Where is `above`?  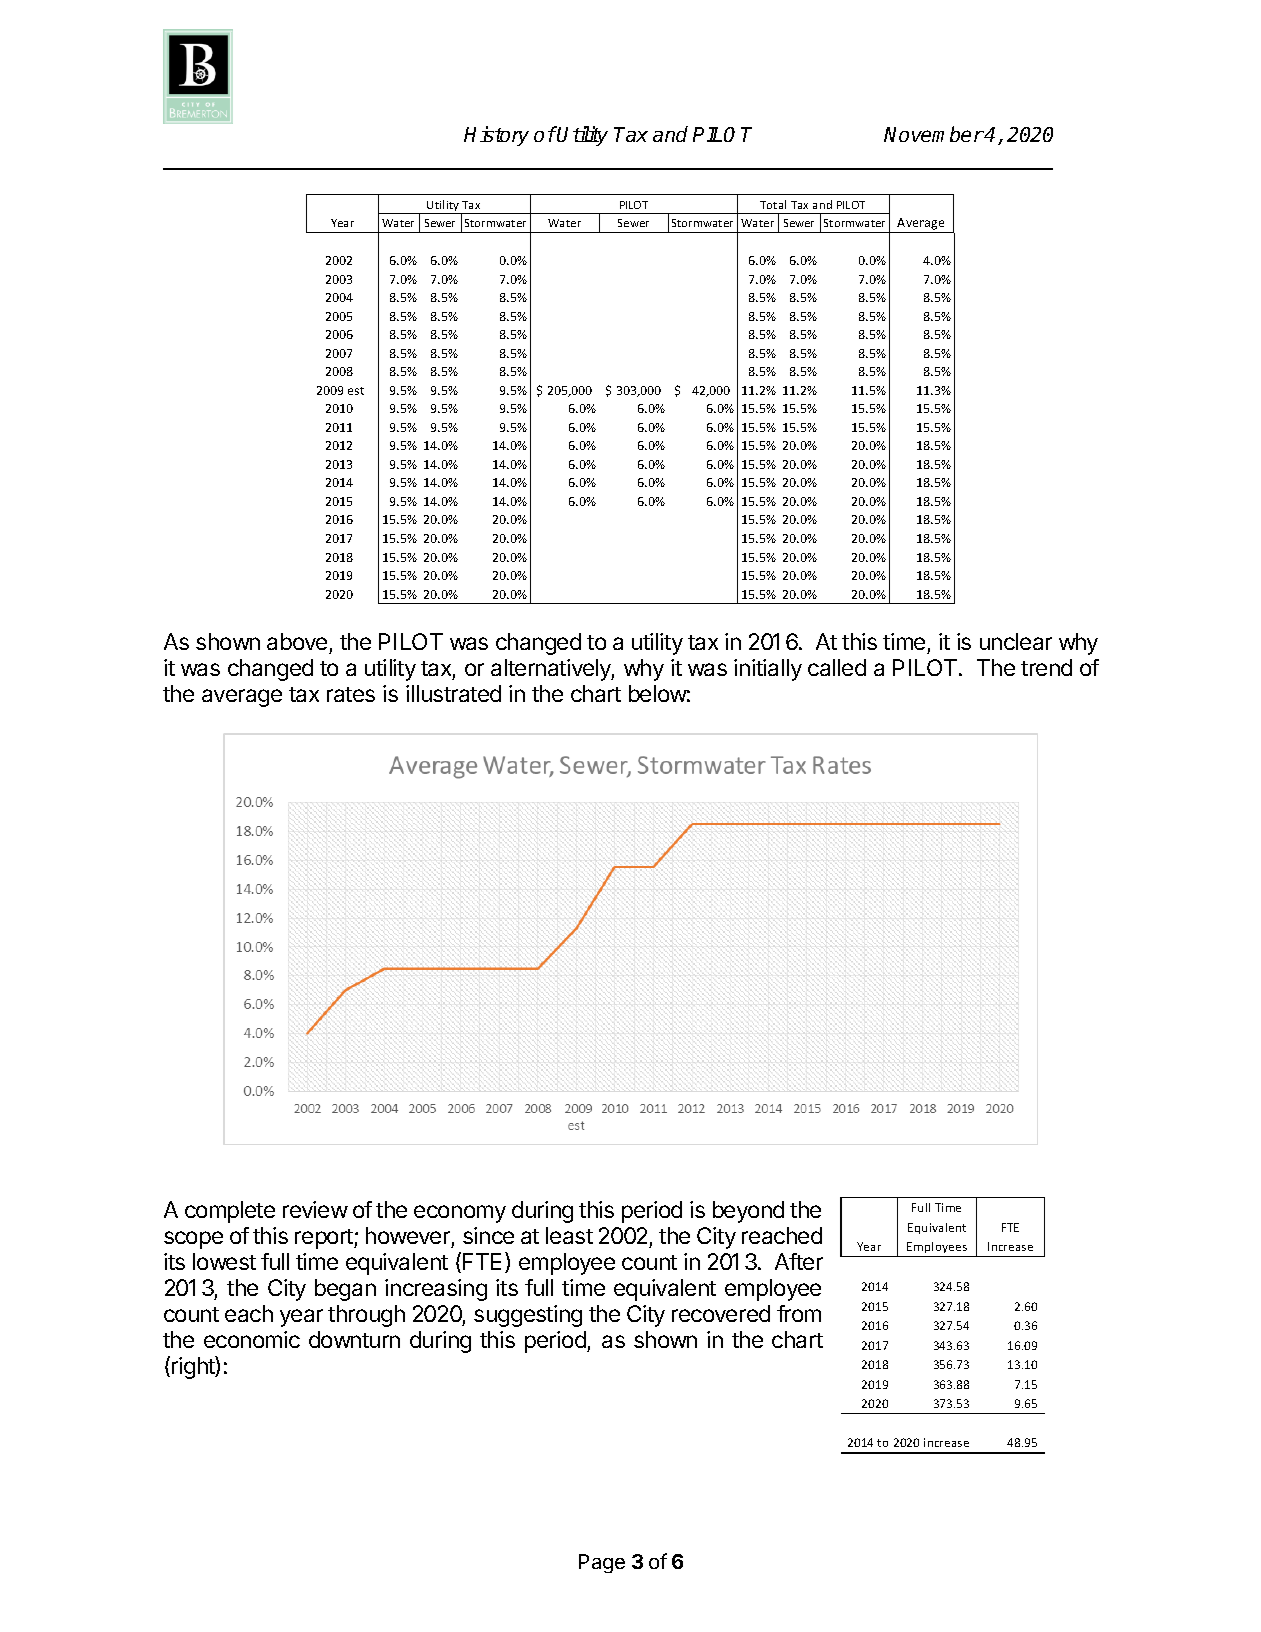
above is located at coordinates (297, 641).
